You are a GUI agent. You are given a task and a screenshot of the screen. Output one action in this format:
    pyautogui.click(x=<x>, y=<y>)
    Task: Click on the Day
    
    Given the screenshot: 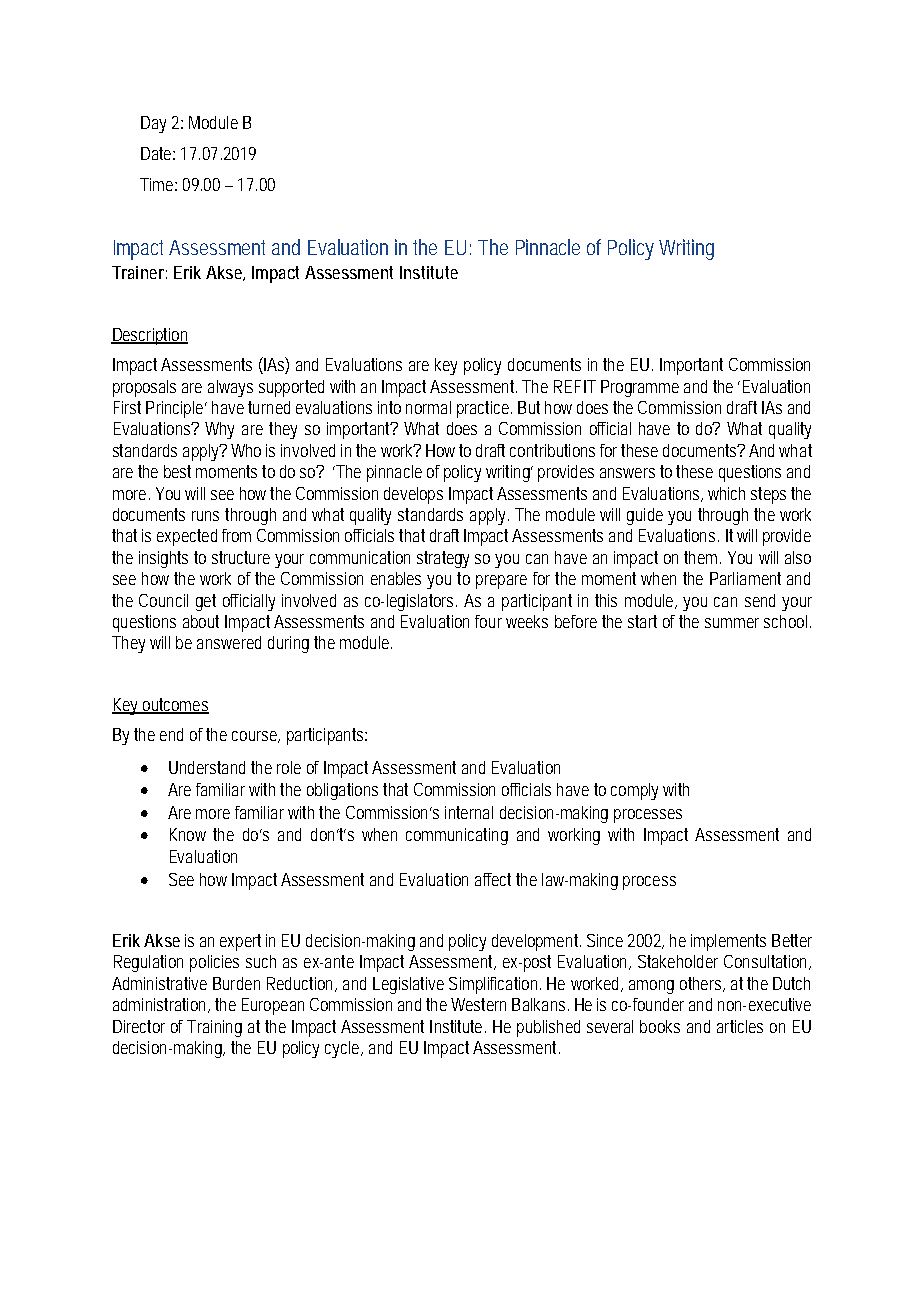 What is the action you would take?
    pyautogui.click(x=153, y=124)
